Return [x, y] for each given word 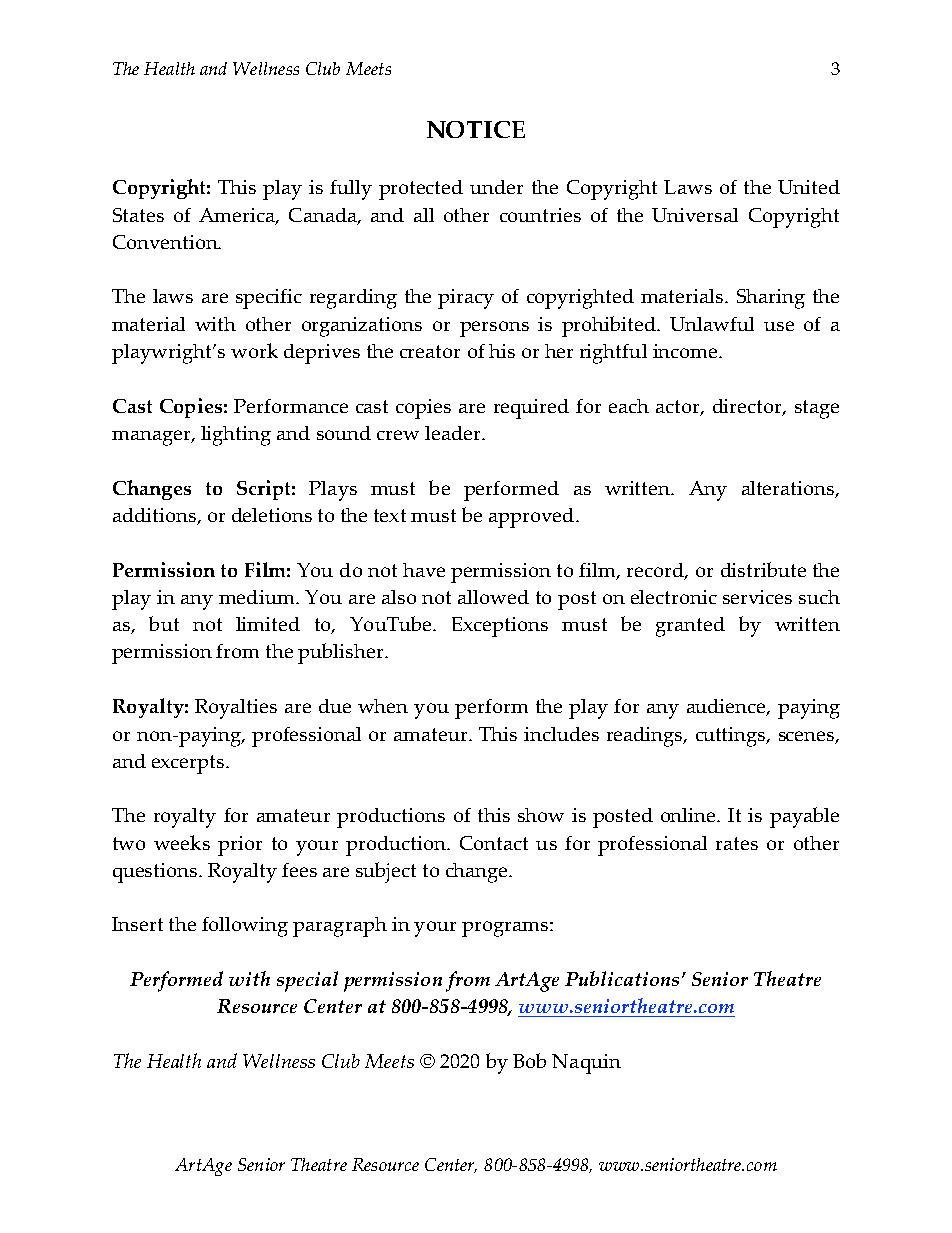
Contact [494, 843]
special [307, 981]
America [238, 216]
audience [727, 707]
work [254, 350]
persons [494, 329]
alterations [789, 489]
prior [240, 846]
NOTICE [476, 129]
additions [155, 516]
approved [531, 518]
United [809, 187]
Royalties [236, 709]
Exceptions [500, 627]
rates [737, 843]
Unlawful [712, 324]
